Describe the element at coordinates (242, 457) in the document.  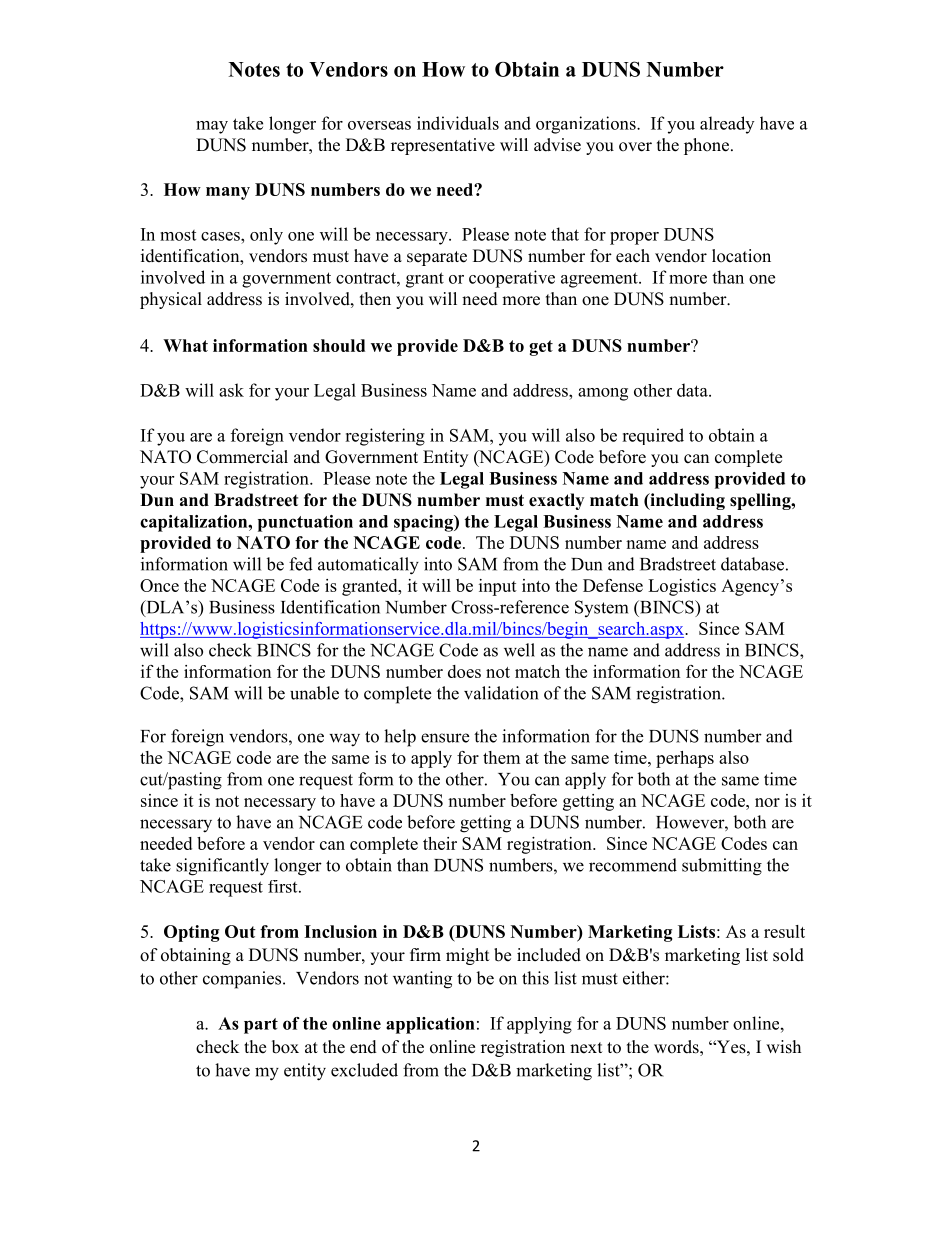
I see `Commercial` at that location.
